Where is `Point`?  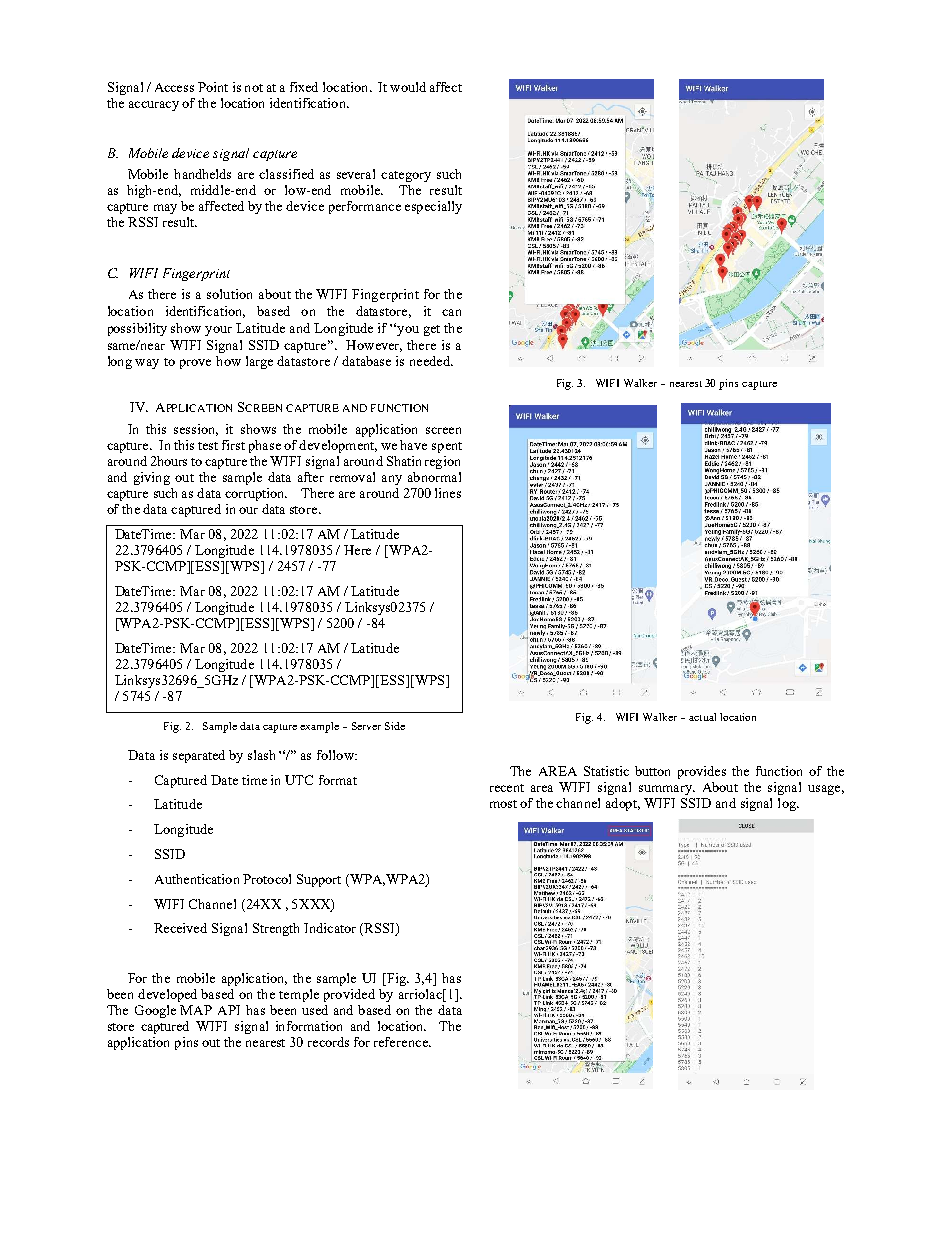 Point is located at coordinates (213, 87).
